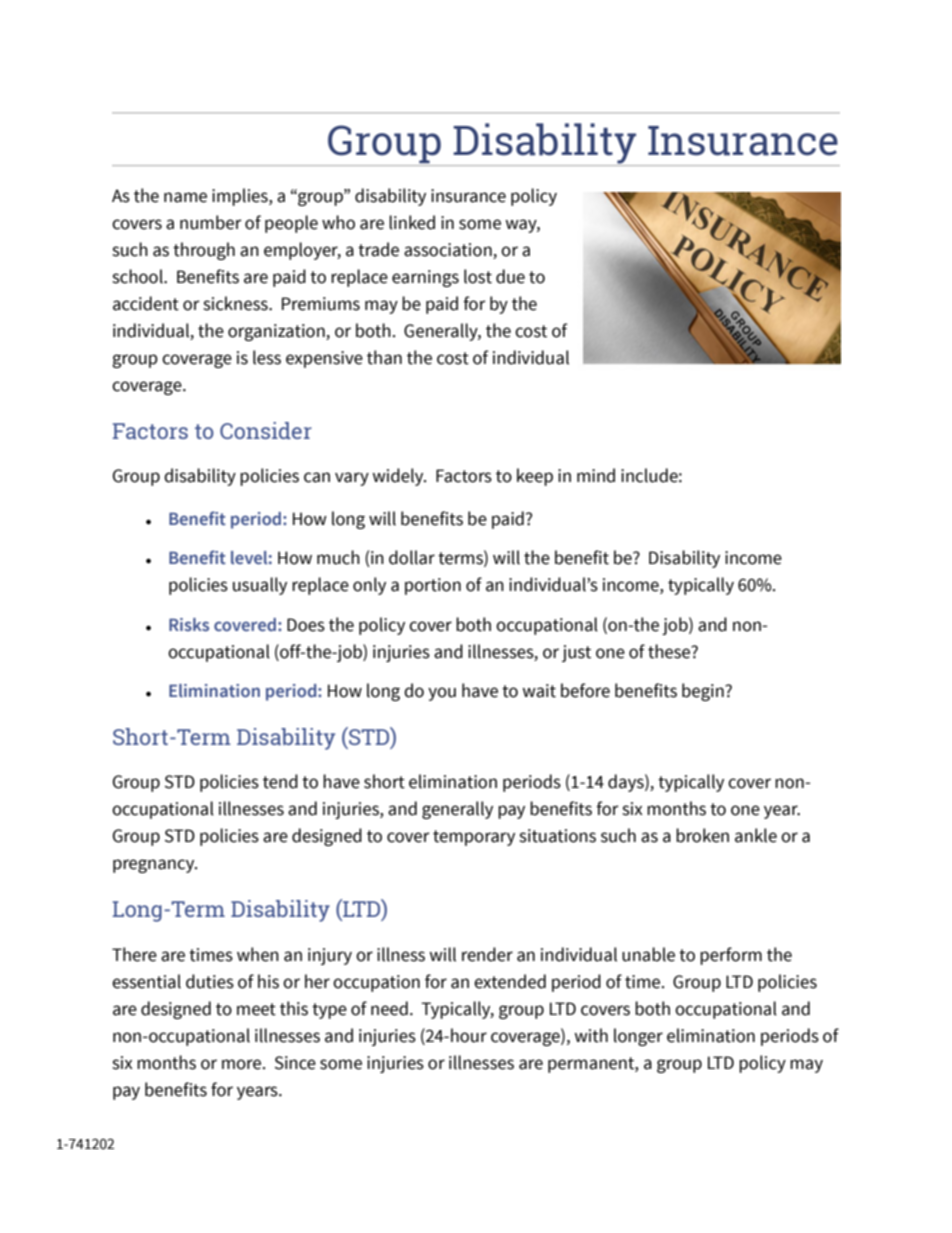 This page has width=952, height=1233. Describe the element at coordinates (155, 866) in the page. I see `pregnancy` at that location.
